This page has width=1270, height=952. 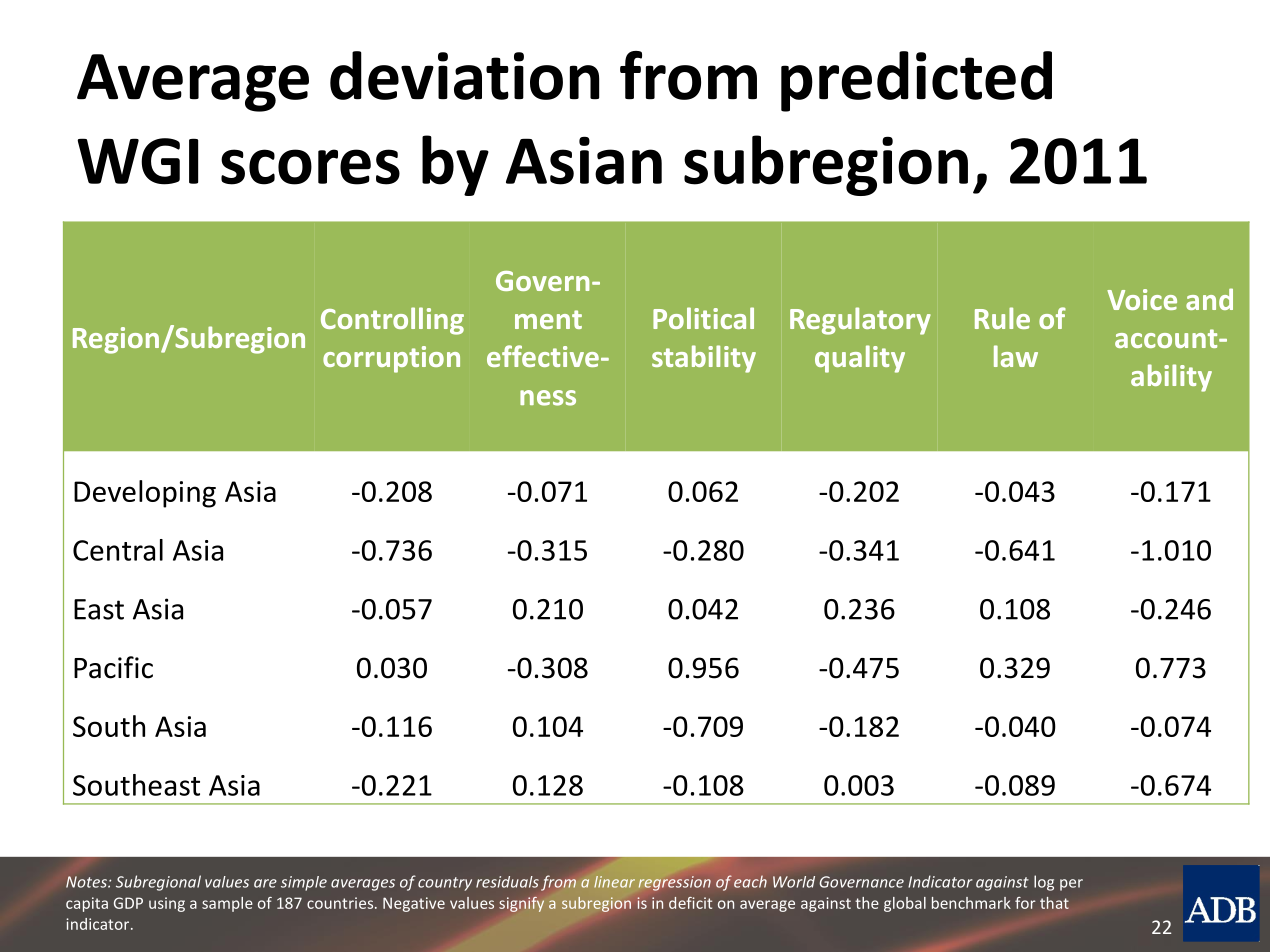 I want to click on deviation, so click(x=464, y=75).
